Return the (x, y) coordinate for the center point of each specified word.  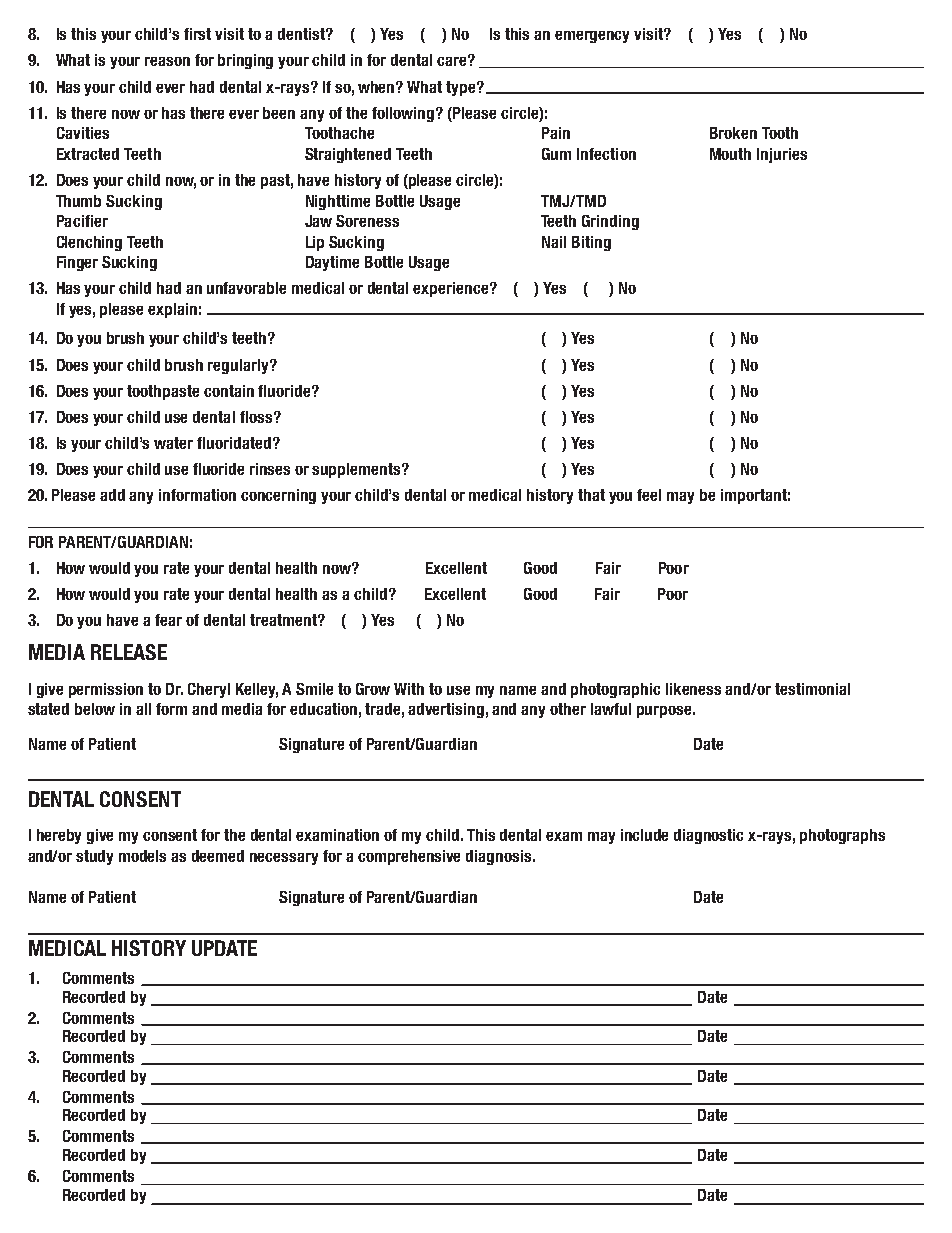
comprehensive (409, 857)
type (462, 88)
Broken (733, 133)
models (142, 856)
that (591, 495)
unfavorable (246, 288)
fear (168, 620)
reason (167, 61)
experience (452, 289)
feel (649, 495)
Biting (591, 243)
